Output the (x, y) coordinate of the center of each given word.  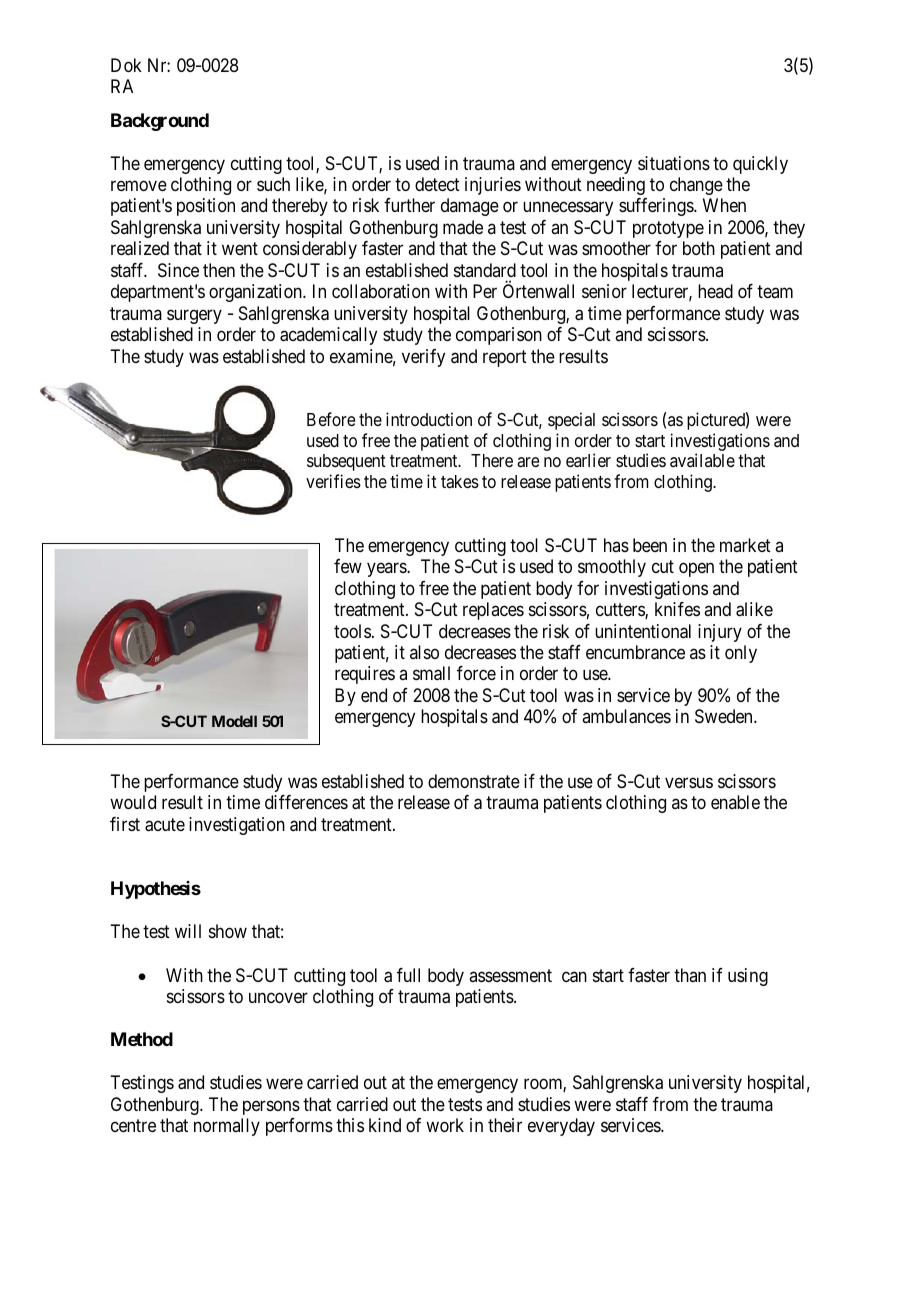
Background (160, 122)
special (571, 421)
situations (674, 163)
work (445, 1125)
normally (227, 1127)
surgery (194, 316)
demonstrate (474, 781)
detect (437, 184)
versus (689, 782)
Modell (234, 721)
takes (460, 481)
